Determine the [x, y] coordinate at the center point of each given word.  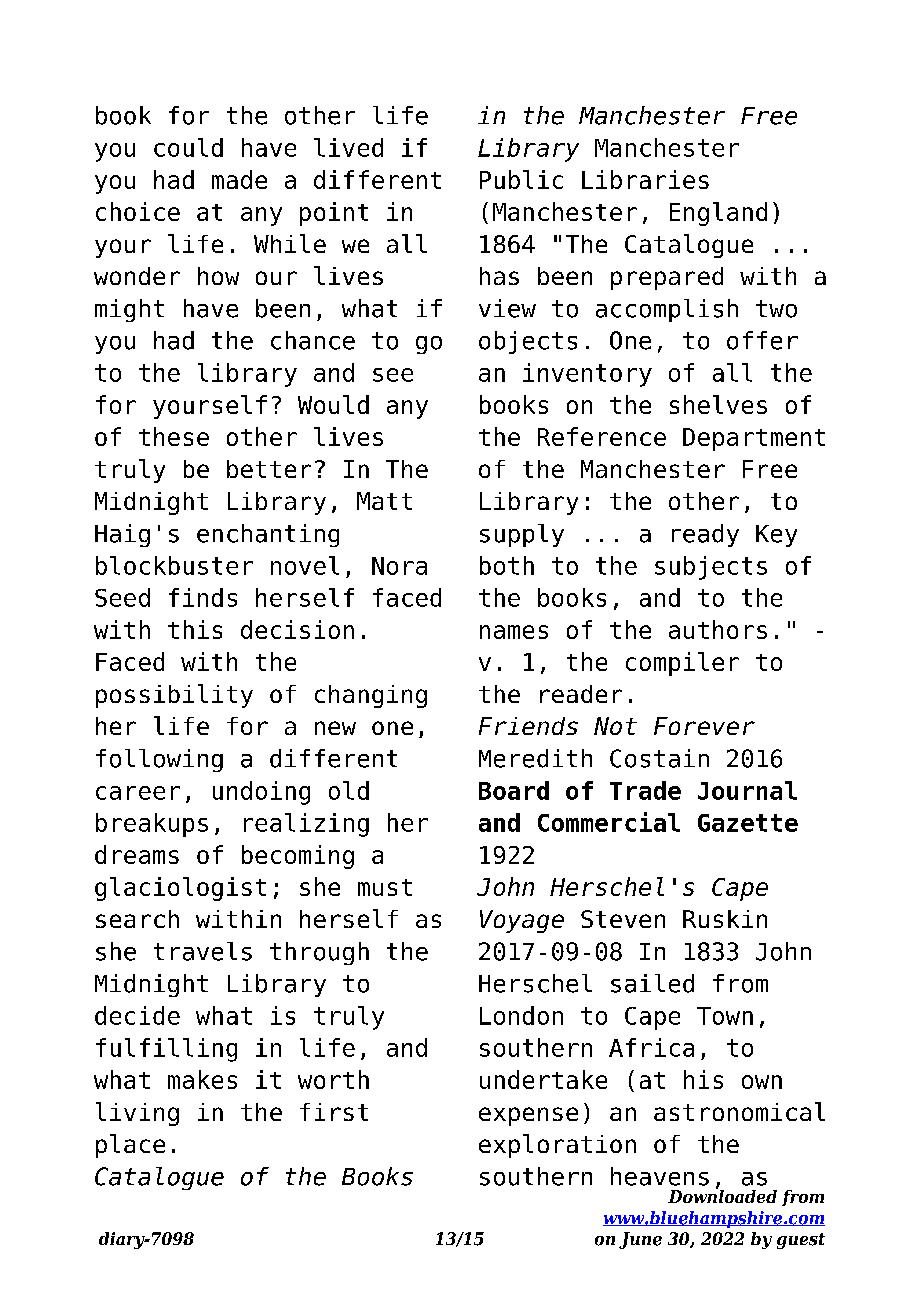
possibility [174, 696]
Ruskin [725, 919]
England [718, 214]
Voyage [522, 921]
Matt [384, 501]
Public [521, 179]
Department [754, 439]
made [239, 179]
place [130, 1146]
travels [203, 951]
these [174, 436]
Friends [528, 726]
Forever [704, 726]
